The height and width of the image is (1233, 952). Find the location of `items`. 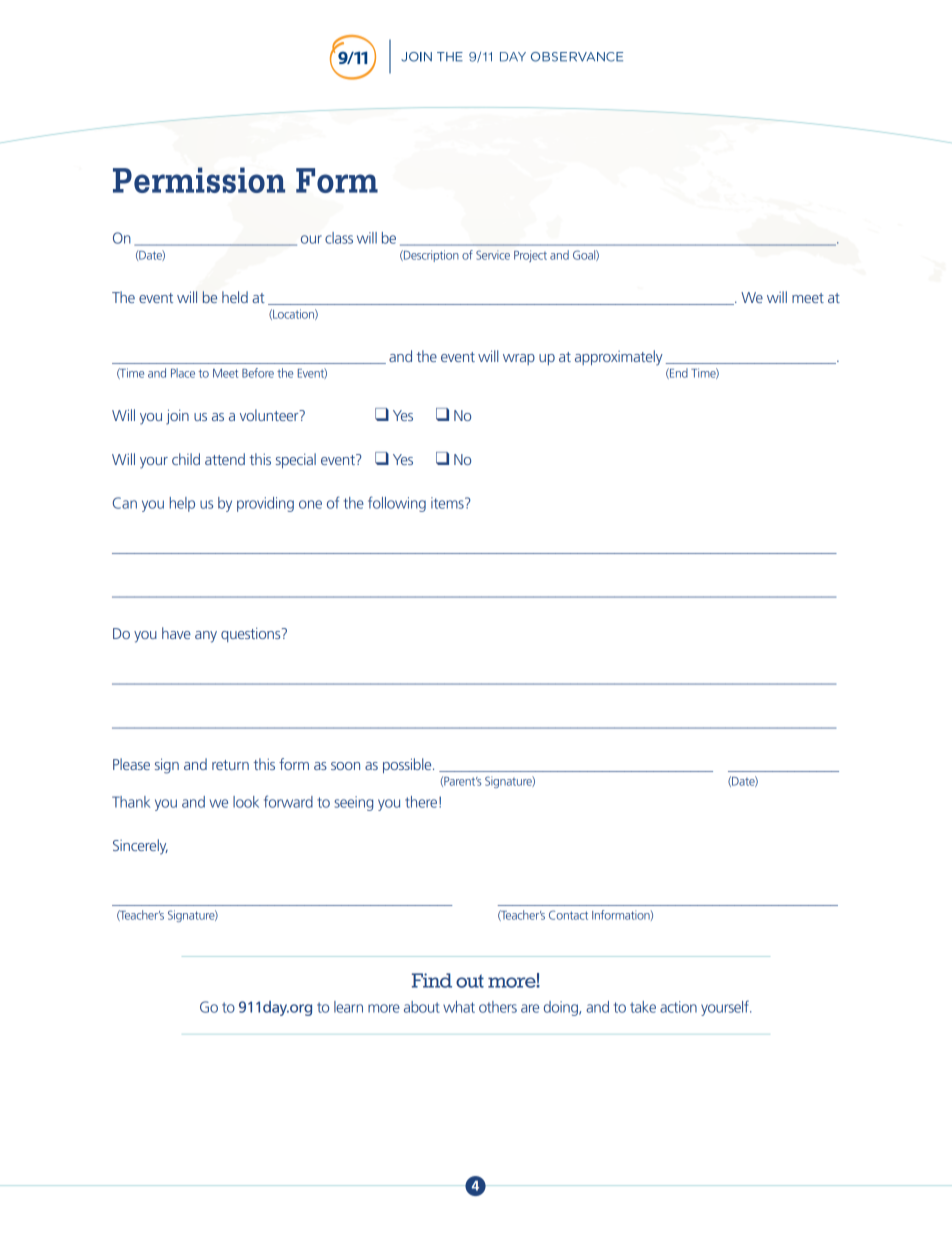

items is located at coordinates (448, 503).
